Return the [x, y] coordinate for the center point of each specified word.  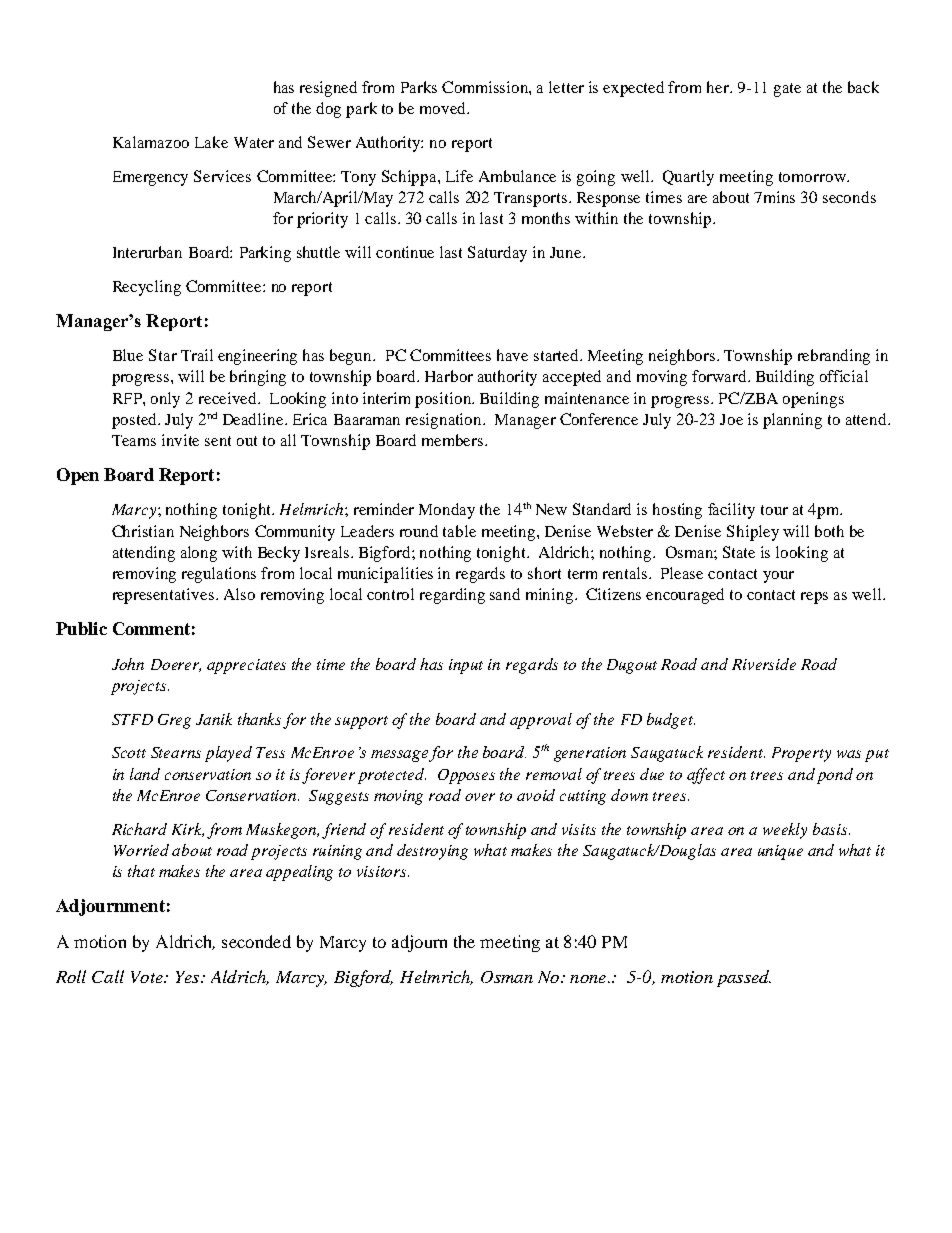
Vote [148, 977]
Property [801, 754]
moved [444, 108]
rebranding [834, 357]
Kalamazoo [151, 142]
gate [787, 90]
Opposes [466, 776]
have [512, 355]
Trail [197, 355]
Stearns [176, 752]
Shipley [753, 533]
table [459, 531]
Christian [143, 531]
